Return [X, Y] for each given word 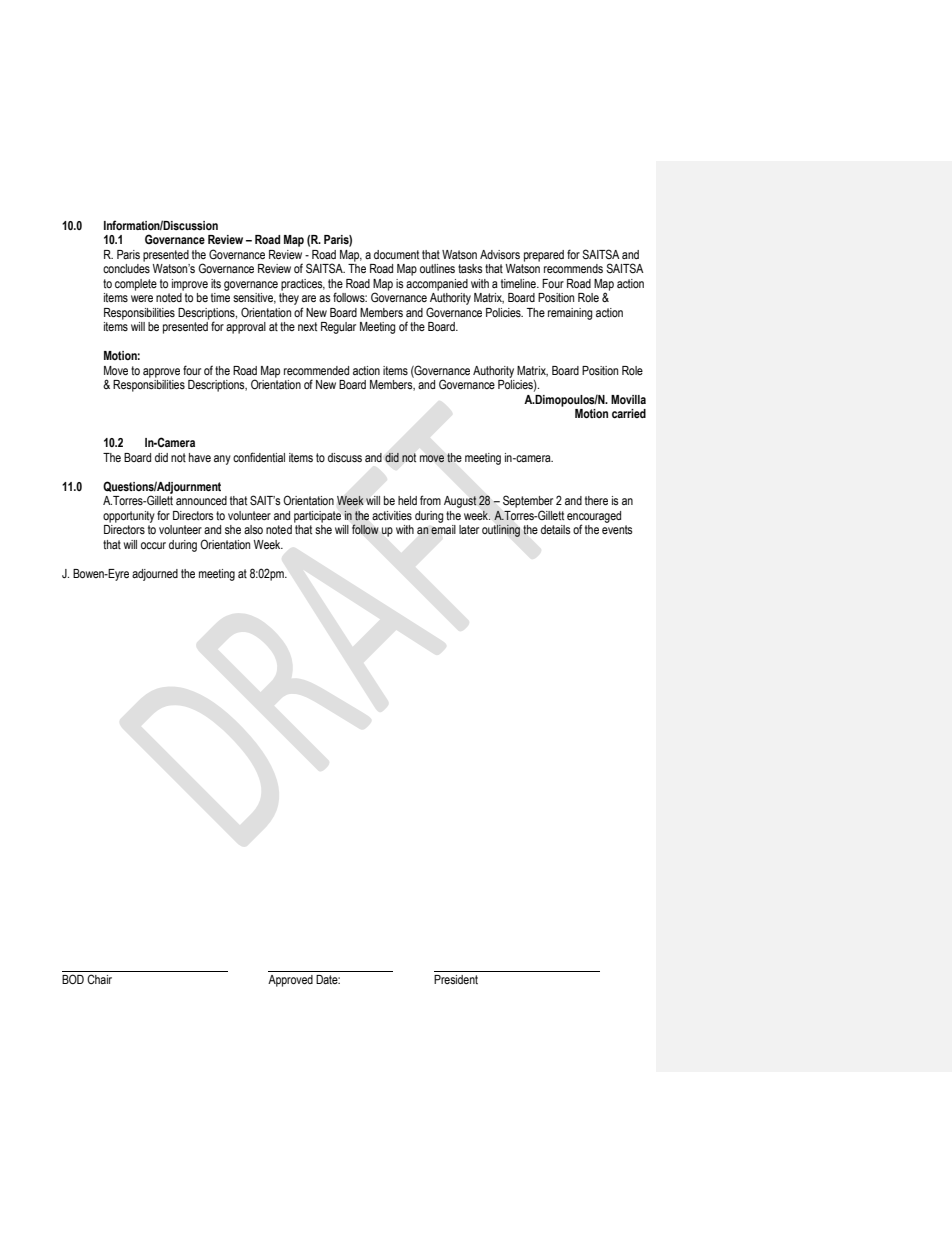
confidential [259, 457]
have [200, 457]
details [555, 529]
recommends [573, 269]
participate [317, 517]
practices [303, 285]
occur [153, 545]
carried [629, 413]
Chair [99, 979]
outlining [501, 530]
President [456, 979]
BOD [73, 979]
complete [136, 285]
